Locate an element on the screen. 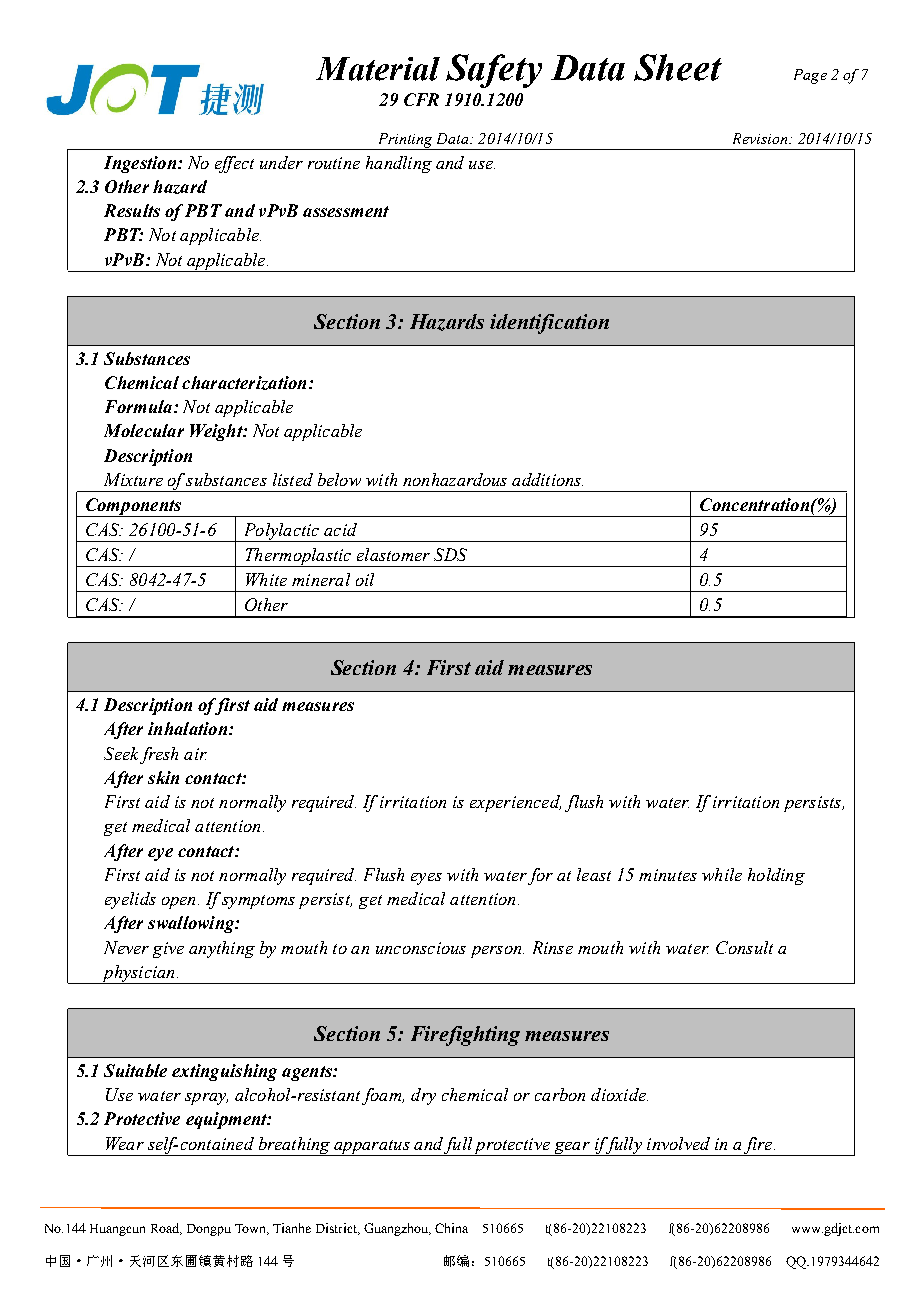 This screenshot has width=924, height=1308. experienced is located at coordinates (515, 803).
